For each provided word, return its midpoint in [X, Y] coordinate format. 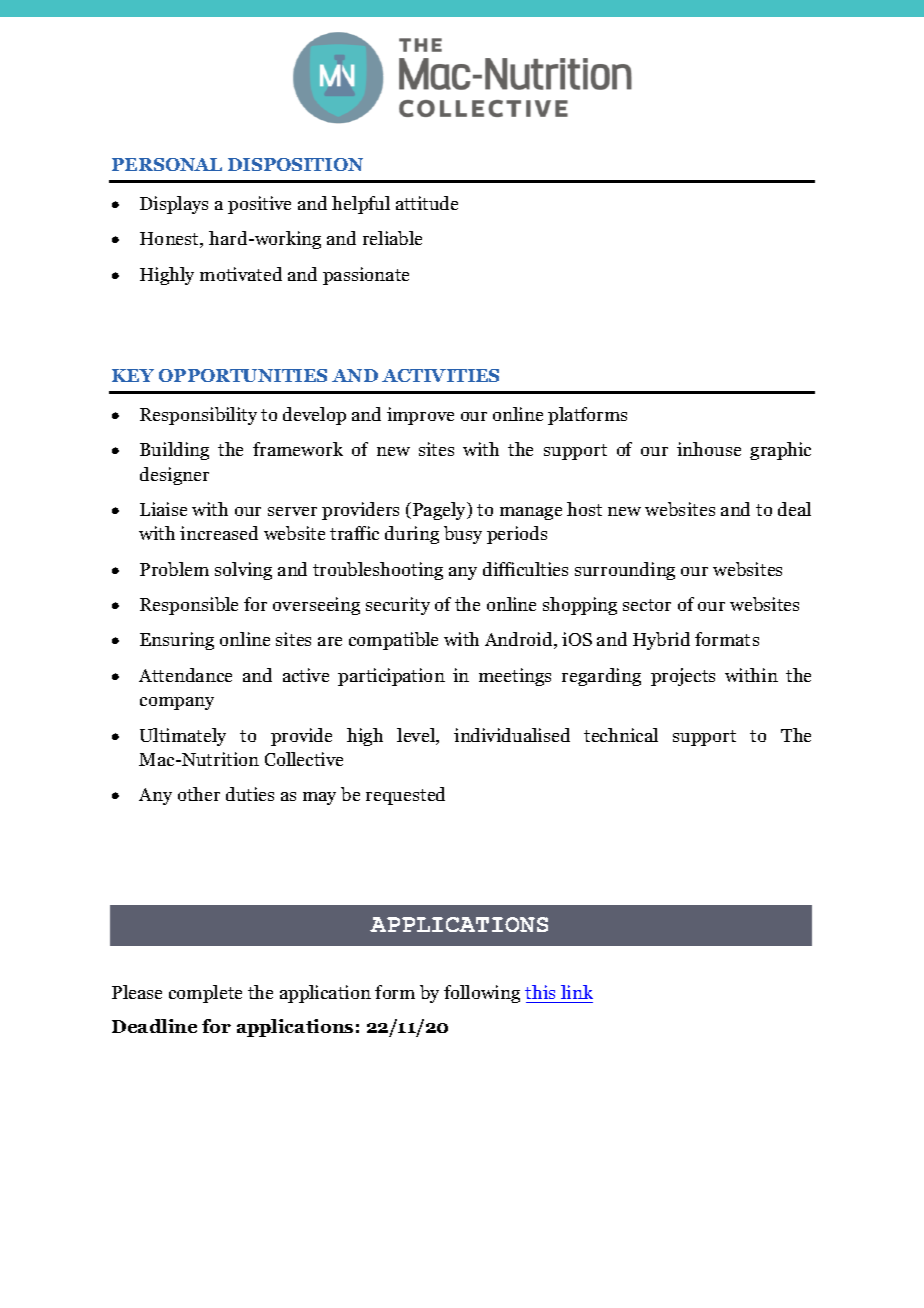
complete [205, 994]
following [482, 994]
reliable [392, 238]
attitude [427, 203]
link [577, 992]
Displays [174, 205]
